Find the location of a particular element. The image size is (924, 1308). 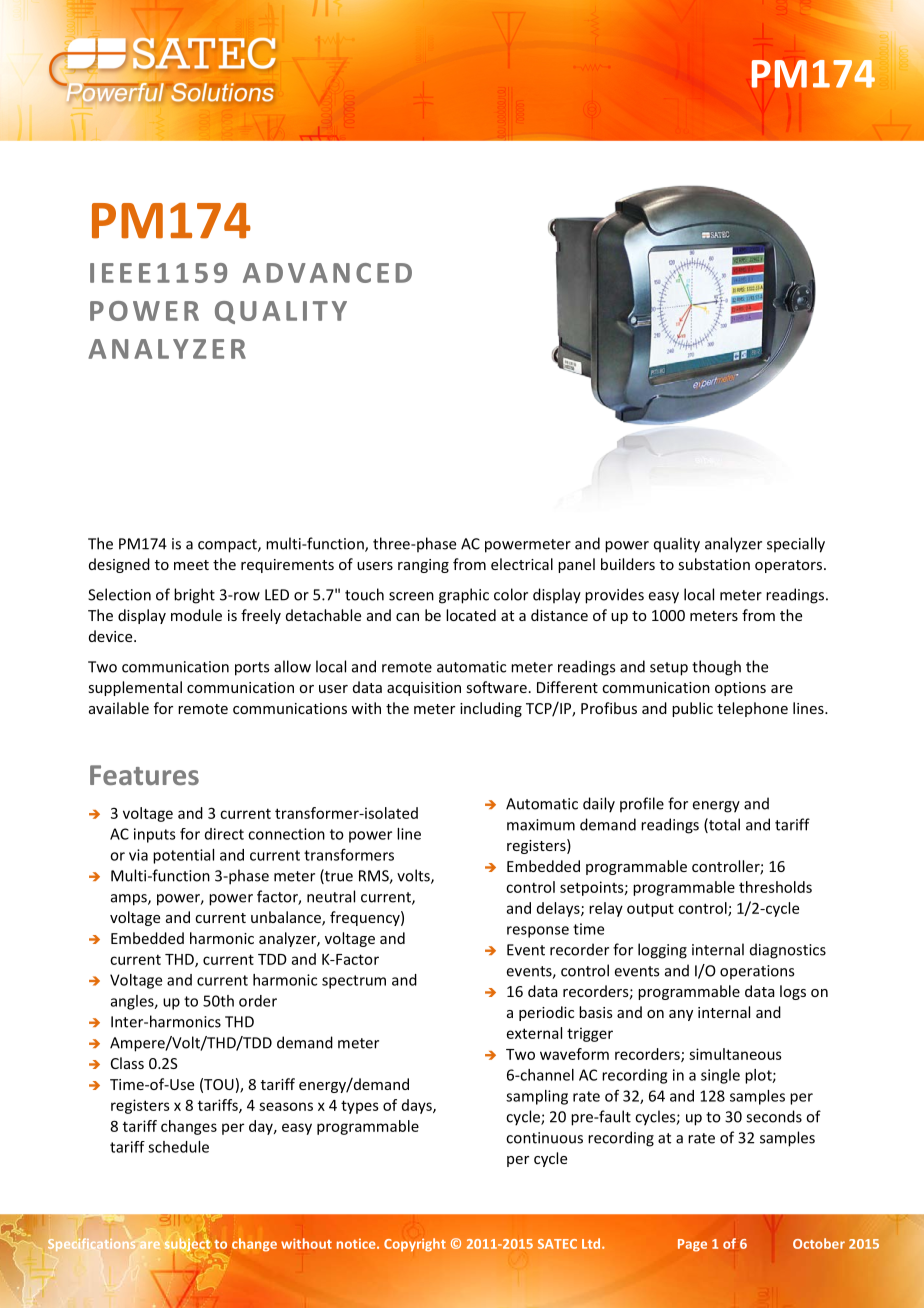

meet is located at coordinates (191, 565).
